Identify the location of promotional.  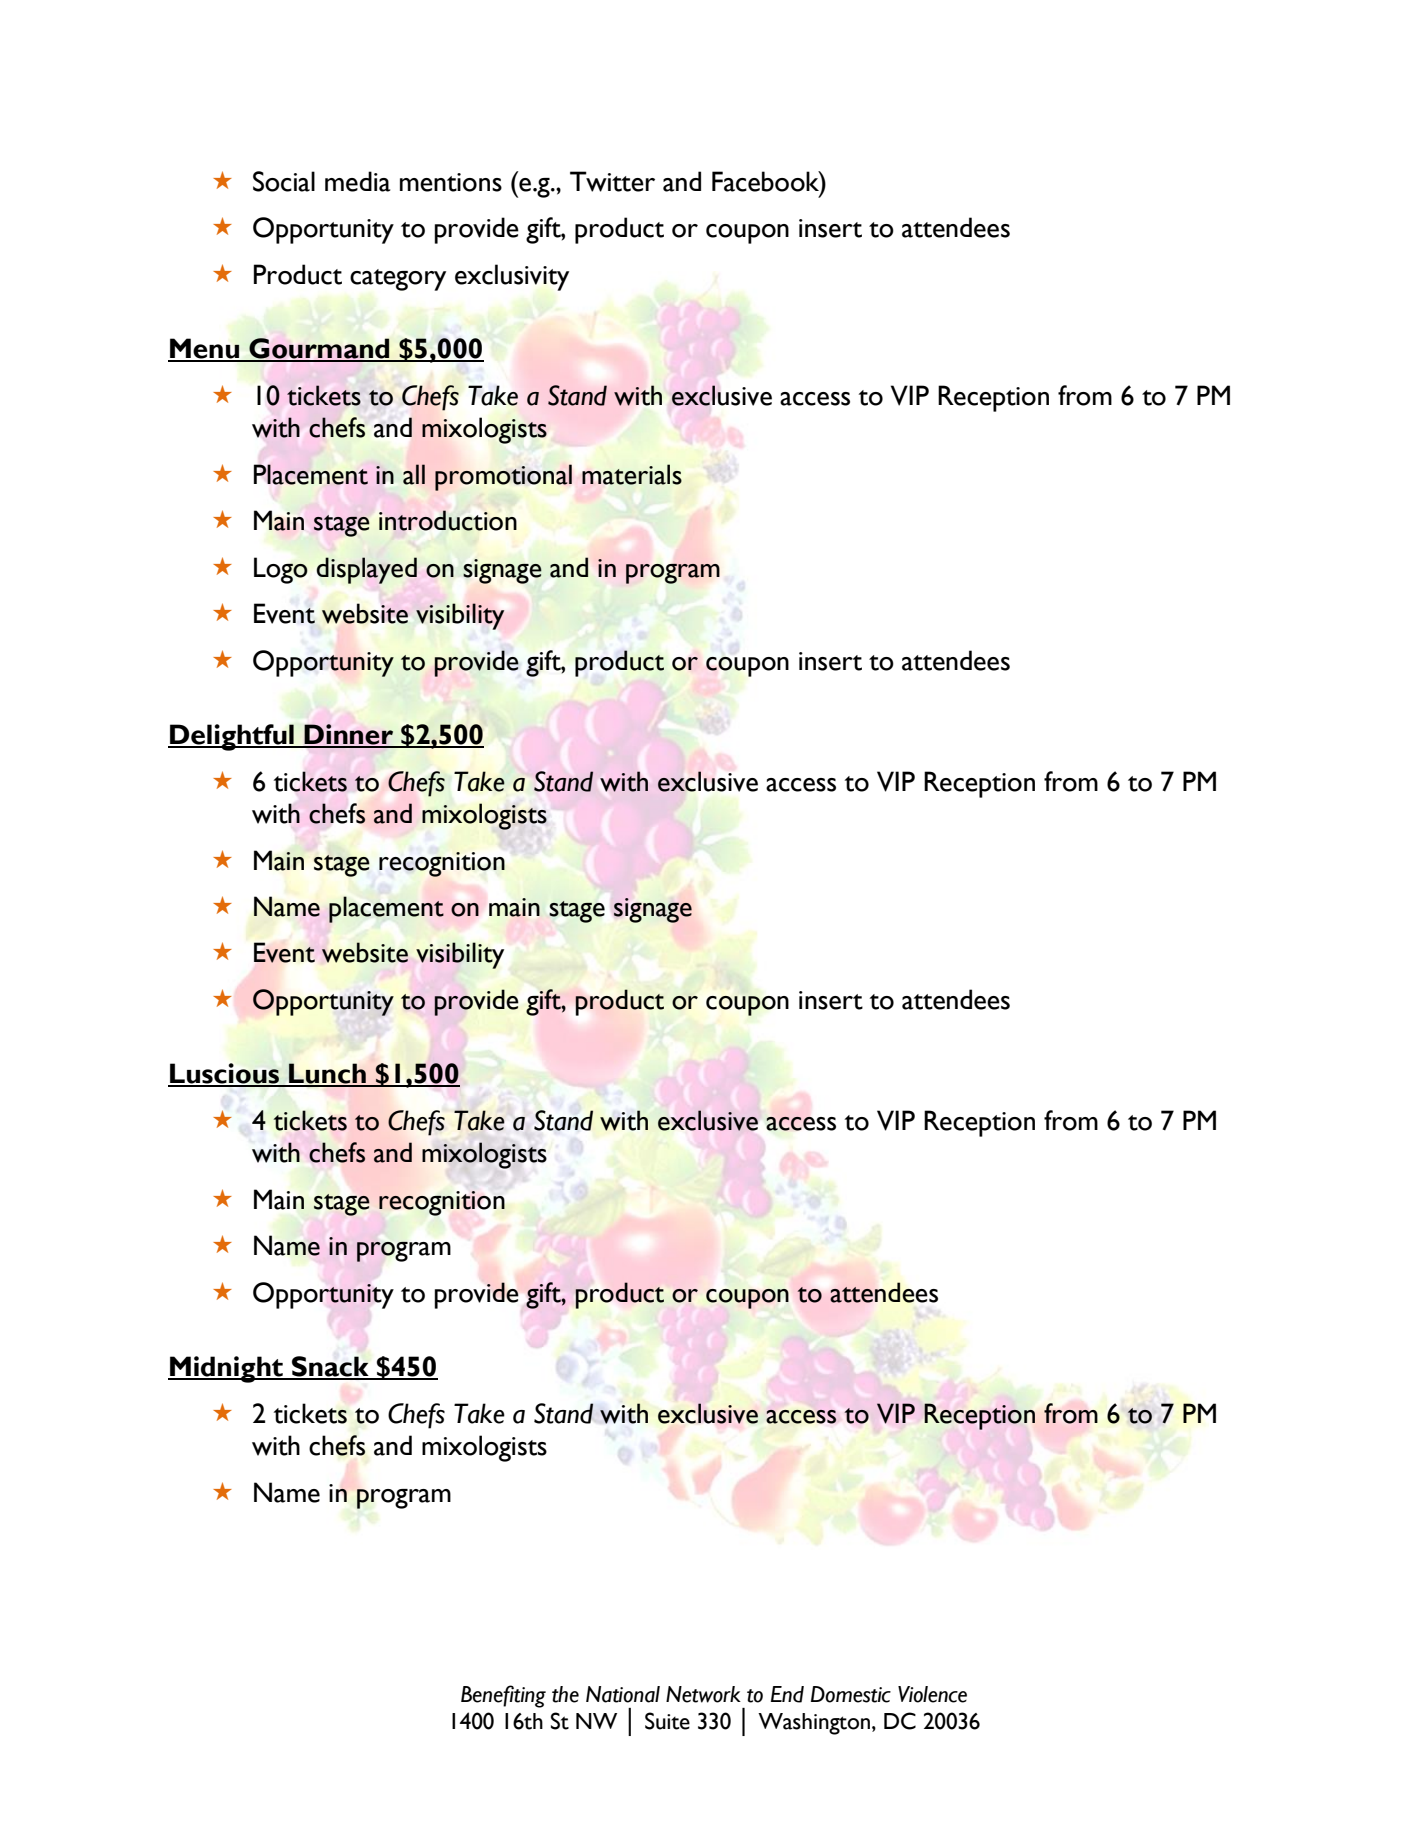
(503, 477).
